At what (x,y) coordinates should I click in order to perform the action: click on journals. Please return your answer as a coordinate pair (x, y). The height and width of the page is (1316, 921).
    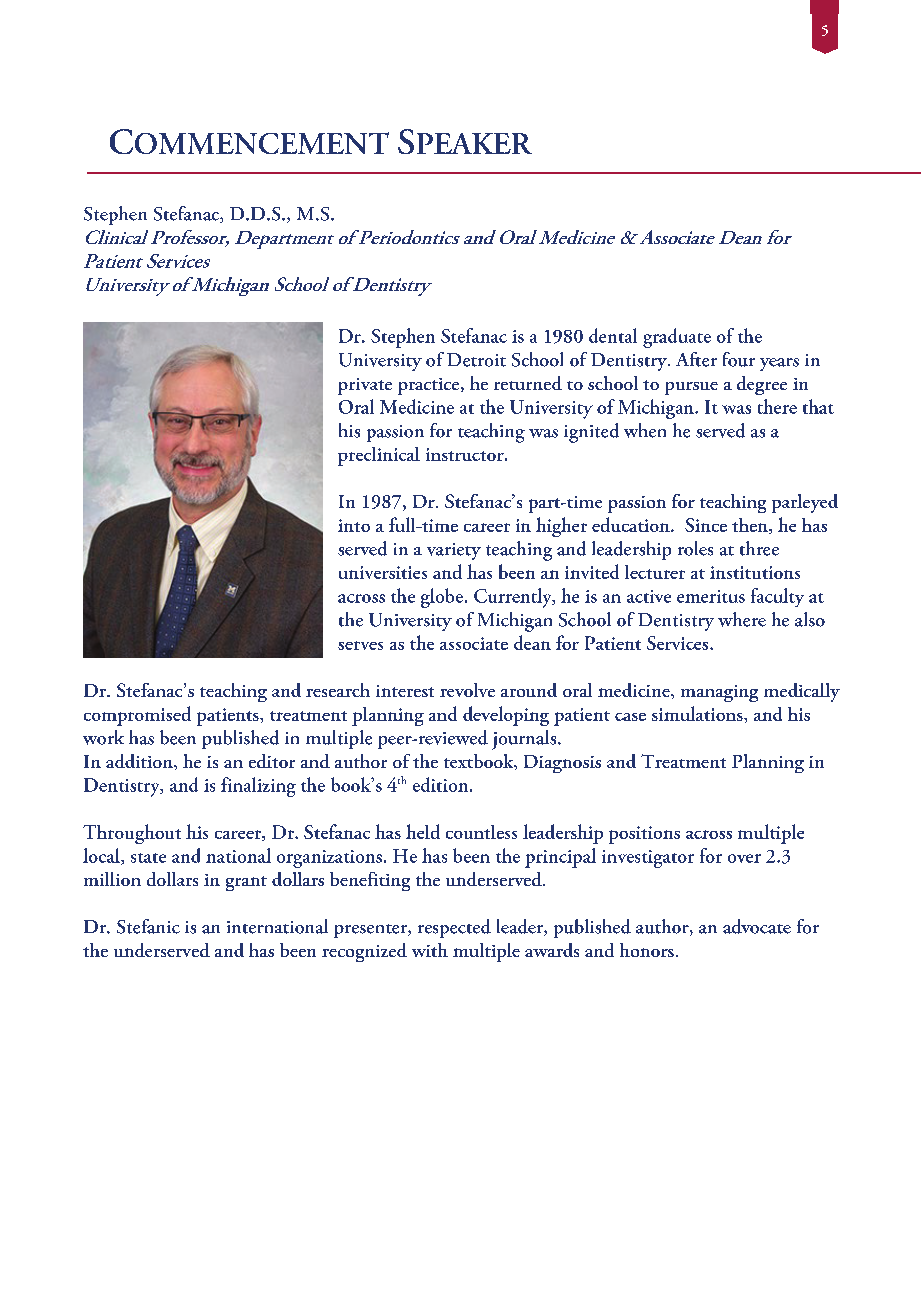
    Looking at the image, I should click on (525, 740).
